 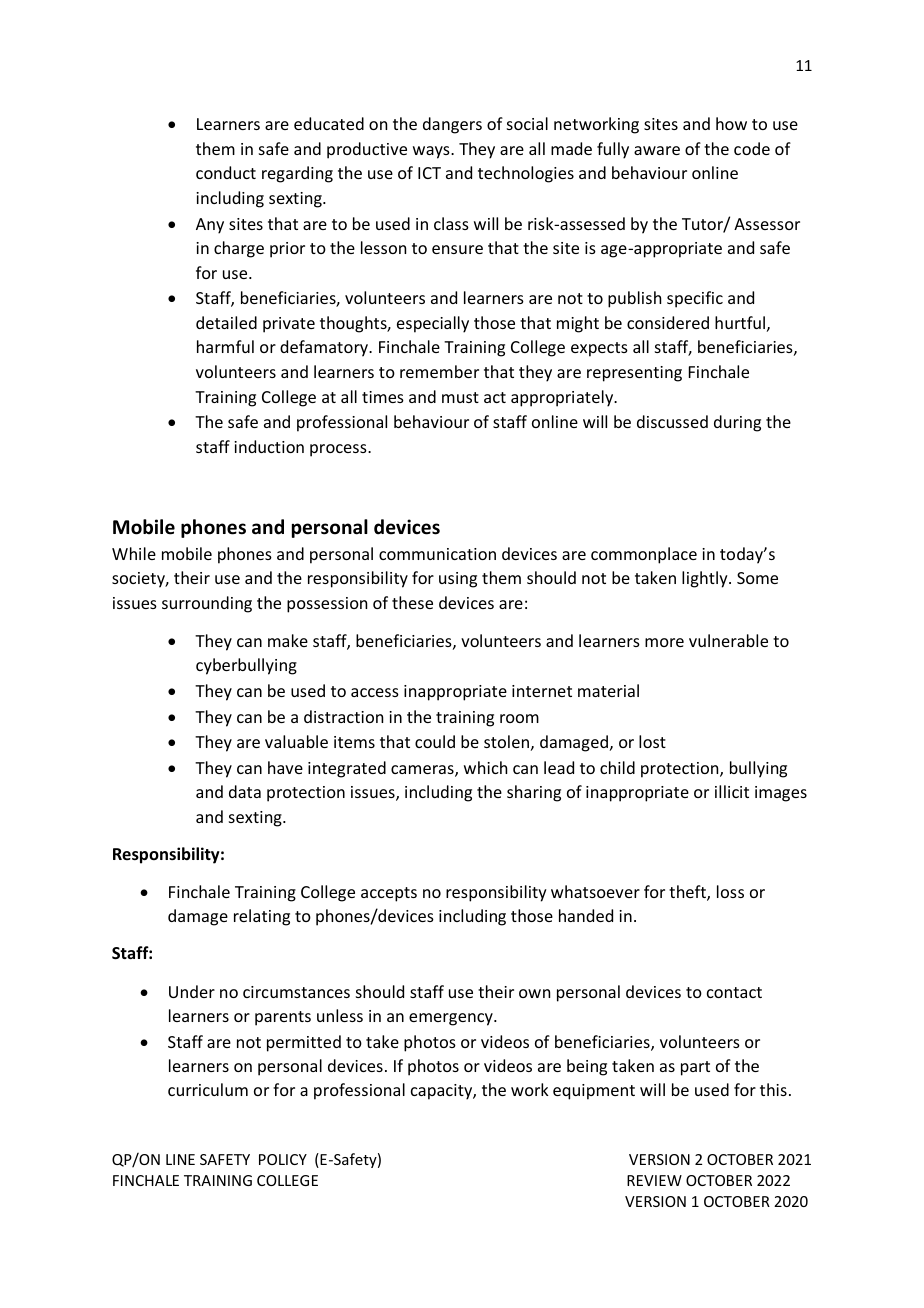 What do you see at coordinates (437, 554) in the screenshot?
I see `communication` at bounding box center [437, 554].
